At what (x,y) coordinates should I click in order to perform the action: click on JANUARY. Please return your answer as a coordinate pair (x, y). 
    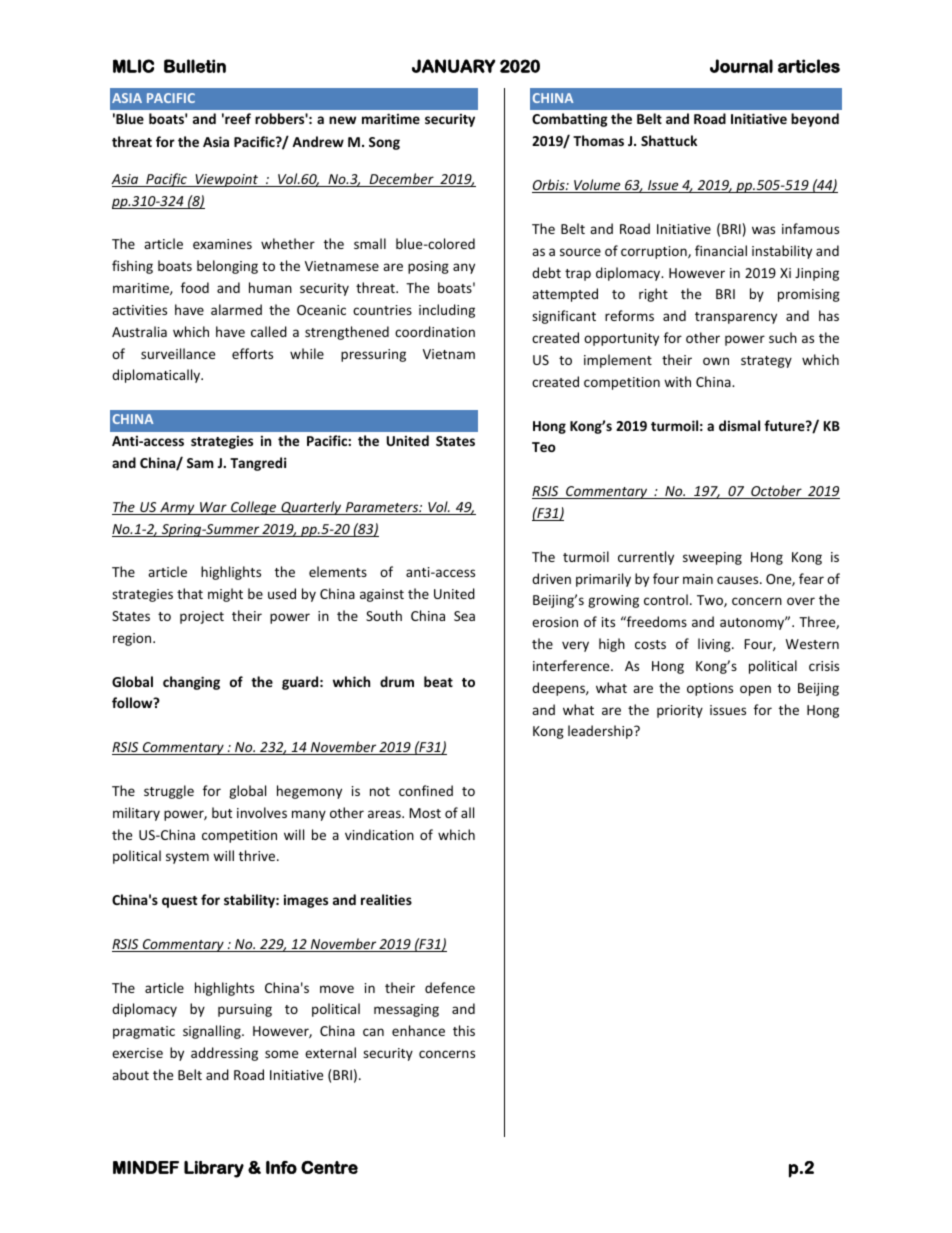
    Looking at the image, I should click on (453, 66).
